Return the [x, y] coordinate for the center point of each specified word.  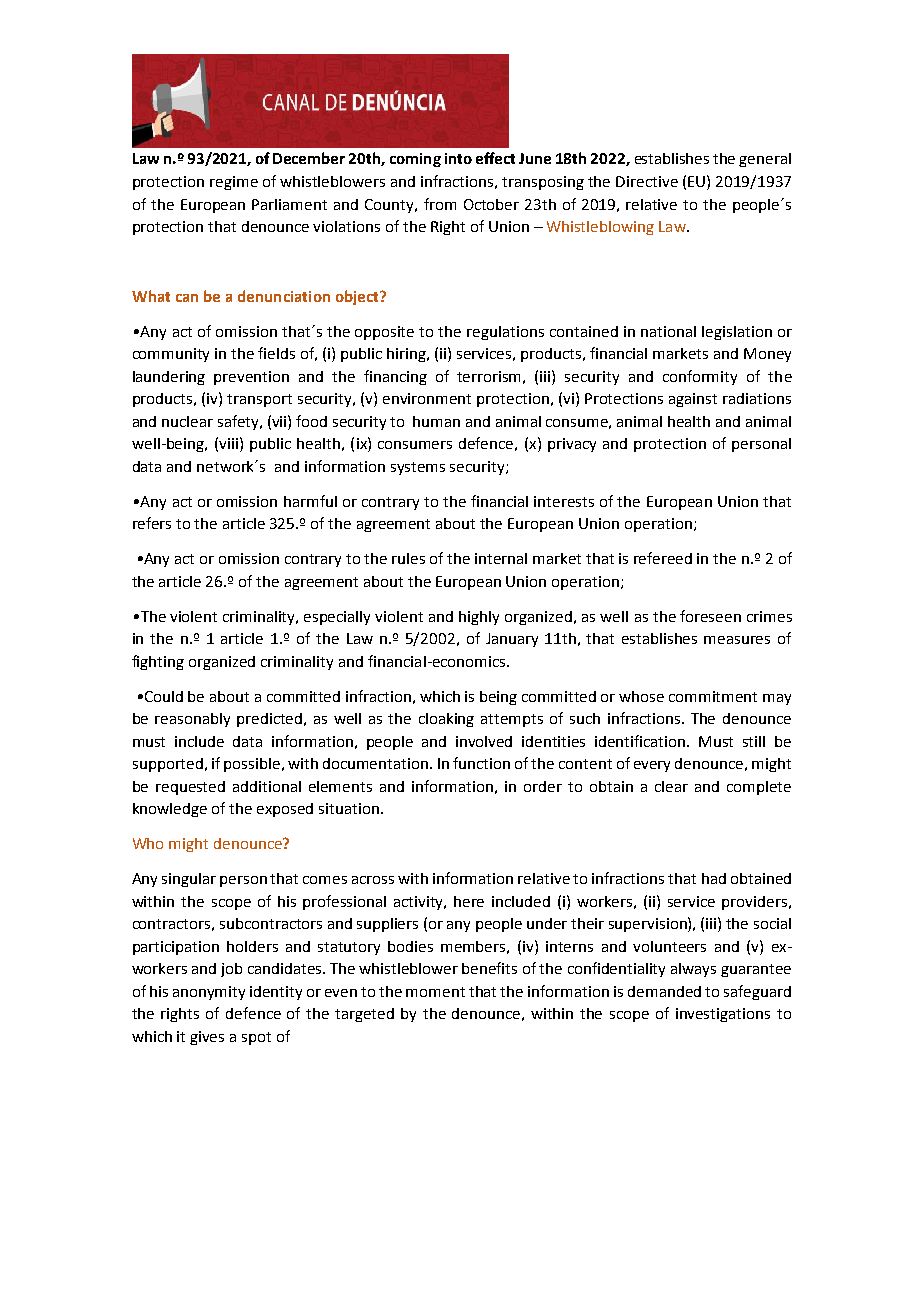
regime [234, 183]
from [440, 204]
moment [435, 992]
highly [479, 618]
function [481, 763]
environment [427, 398]
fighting [158, 662]
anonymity [209, 993]
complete [759, 788]
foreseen [710, 616]
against [693, 400]
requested [190, 788]
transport [259, 400]
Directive [647, 181]
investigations [723, 1015]
